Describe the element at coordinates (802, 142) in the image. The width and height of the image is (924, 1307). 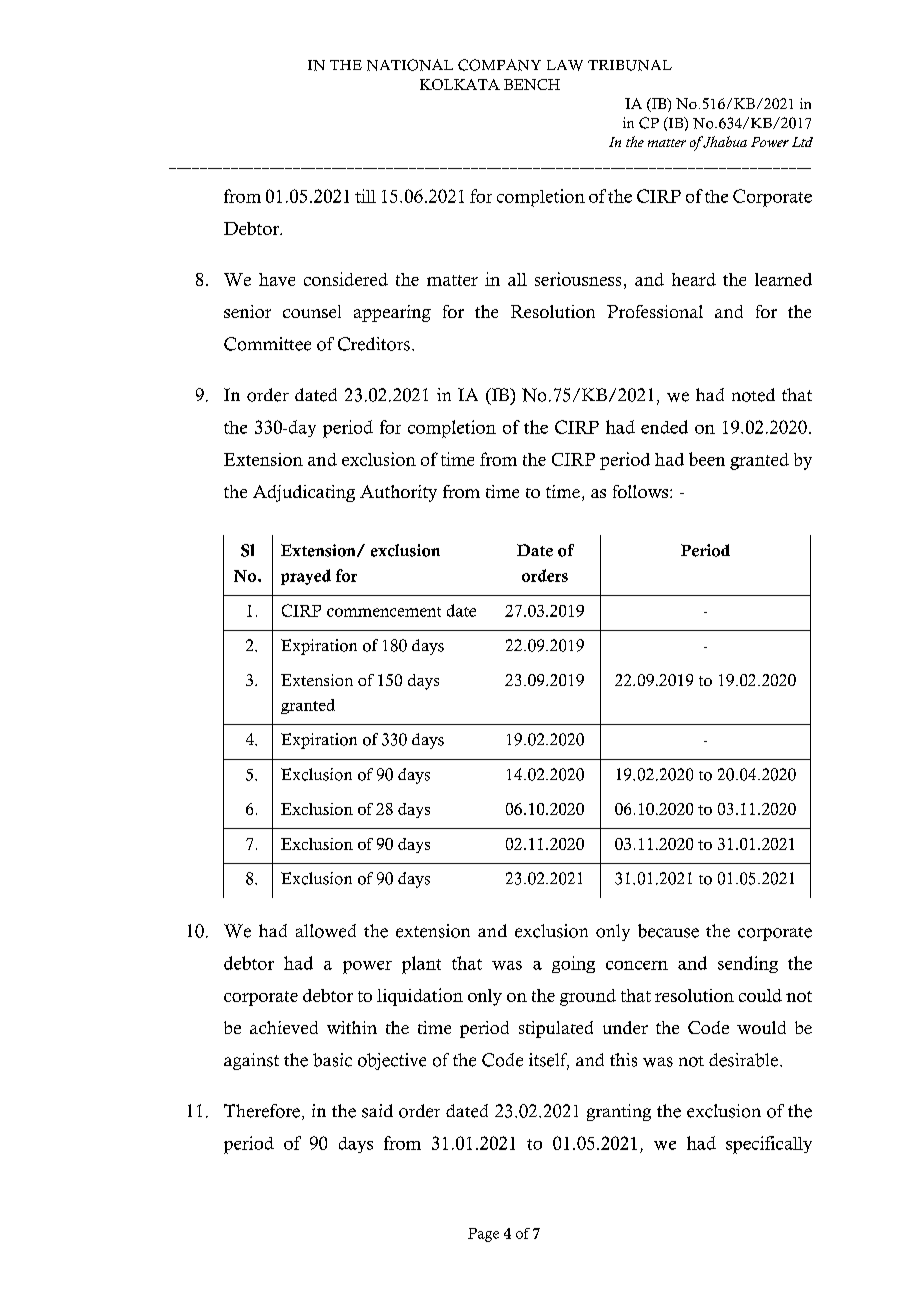
I see `Ltd` at that location.
